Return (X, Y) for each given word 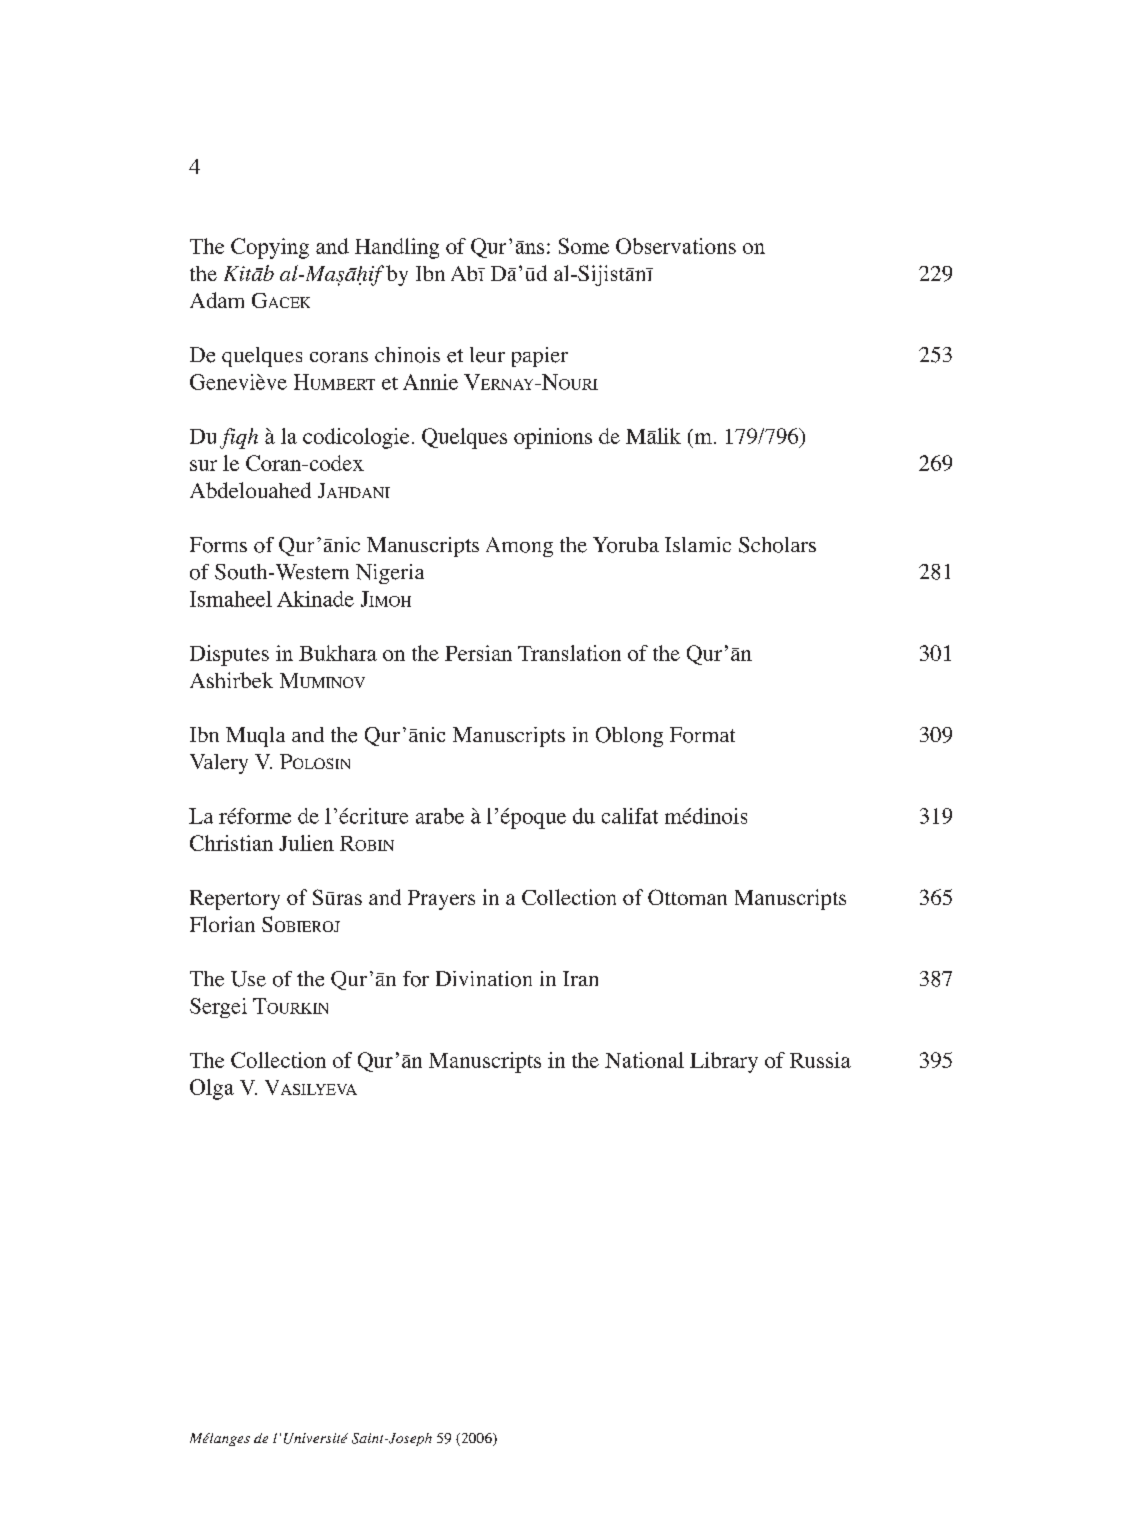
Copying (270, 248)
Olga (212, 1089)
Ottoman (687, 897)
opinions (553, 438)
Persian (478, 653)
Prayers (441, 900)
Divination (484, 979)
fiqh (239, 438)
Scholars (777, 545)
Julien (306, 843)
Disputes (229, 655)
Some (584, 246)
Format (702, 735)
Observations (676, 246)
